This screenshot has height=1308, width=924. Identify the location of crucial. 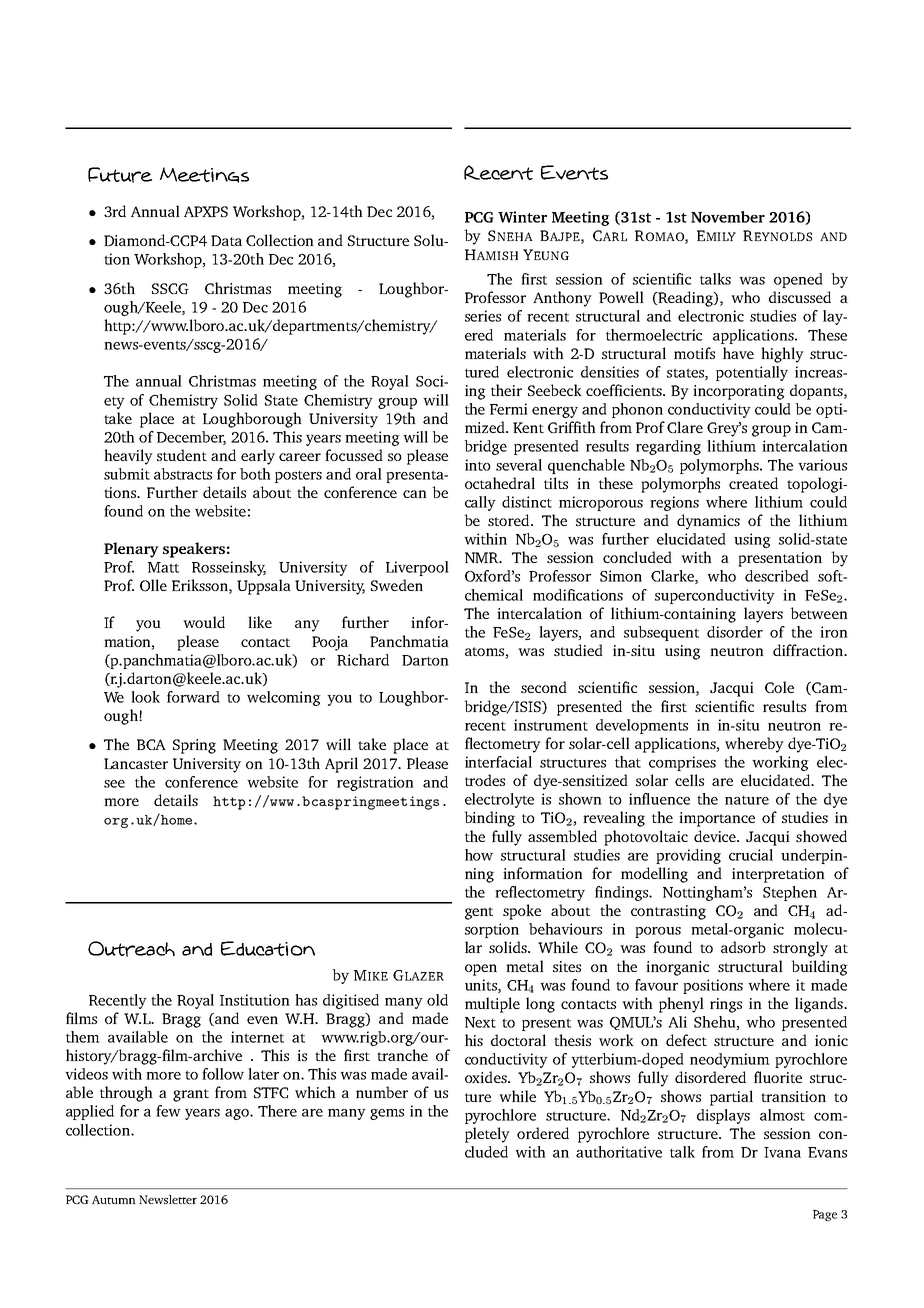
(751, 855).
